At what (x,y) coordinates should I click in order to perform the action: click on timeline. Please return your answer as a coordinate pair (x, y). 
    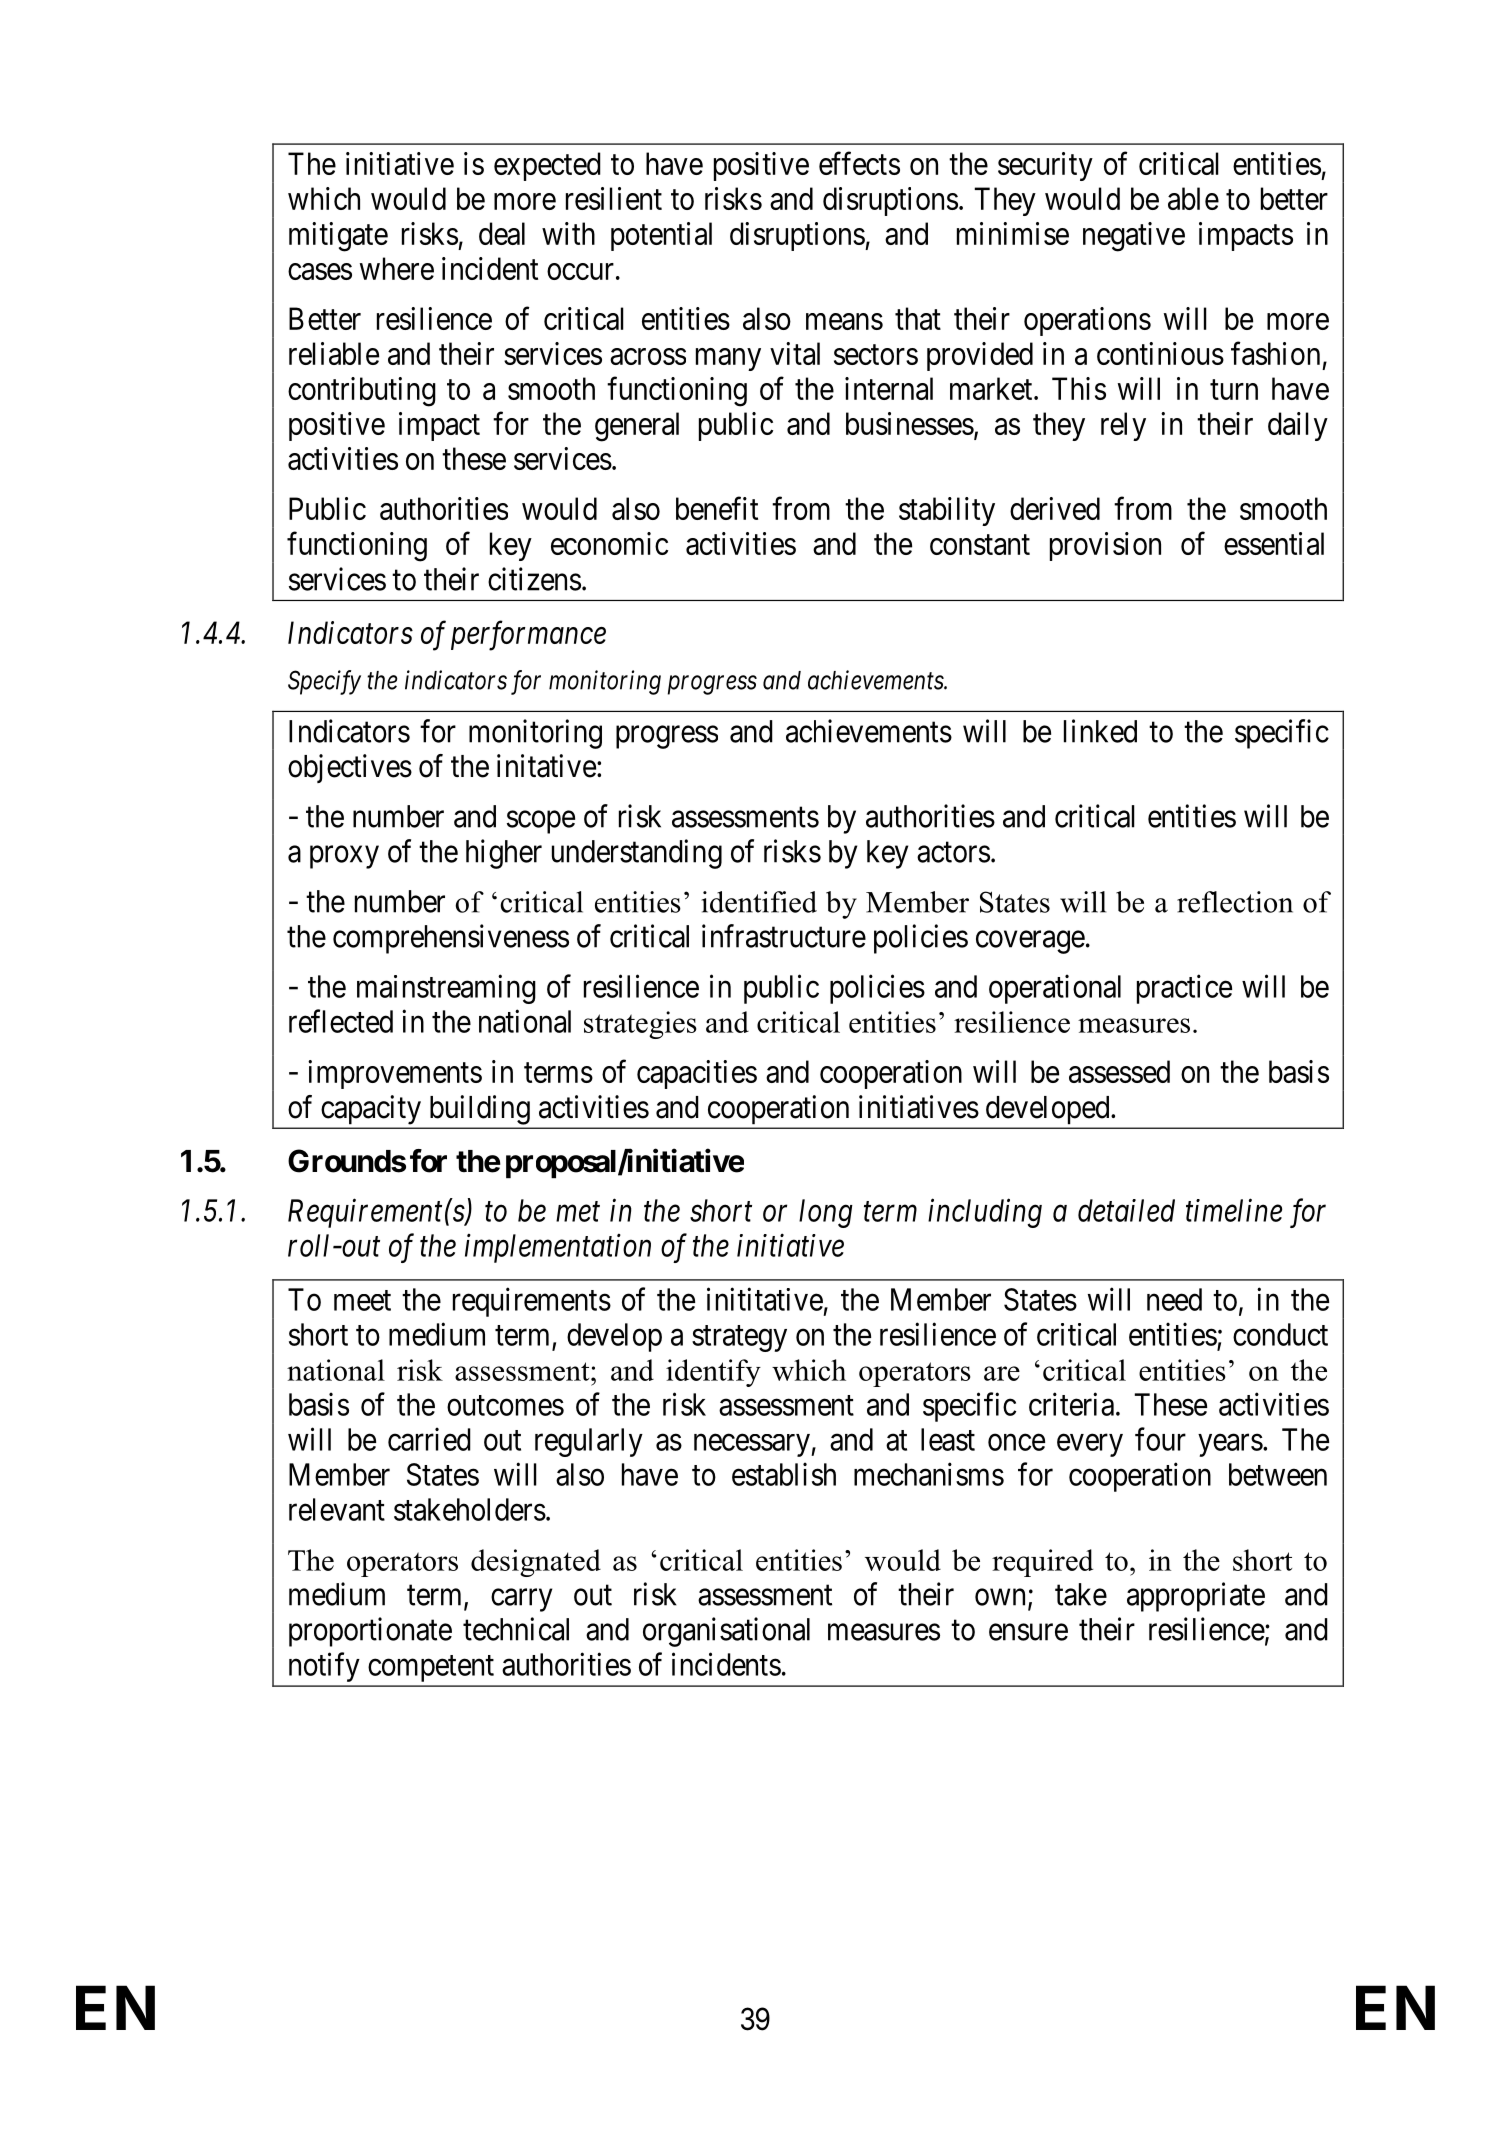
    Looking at the image, I should click on (1234, 1210).
